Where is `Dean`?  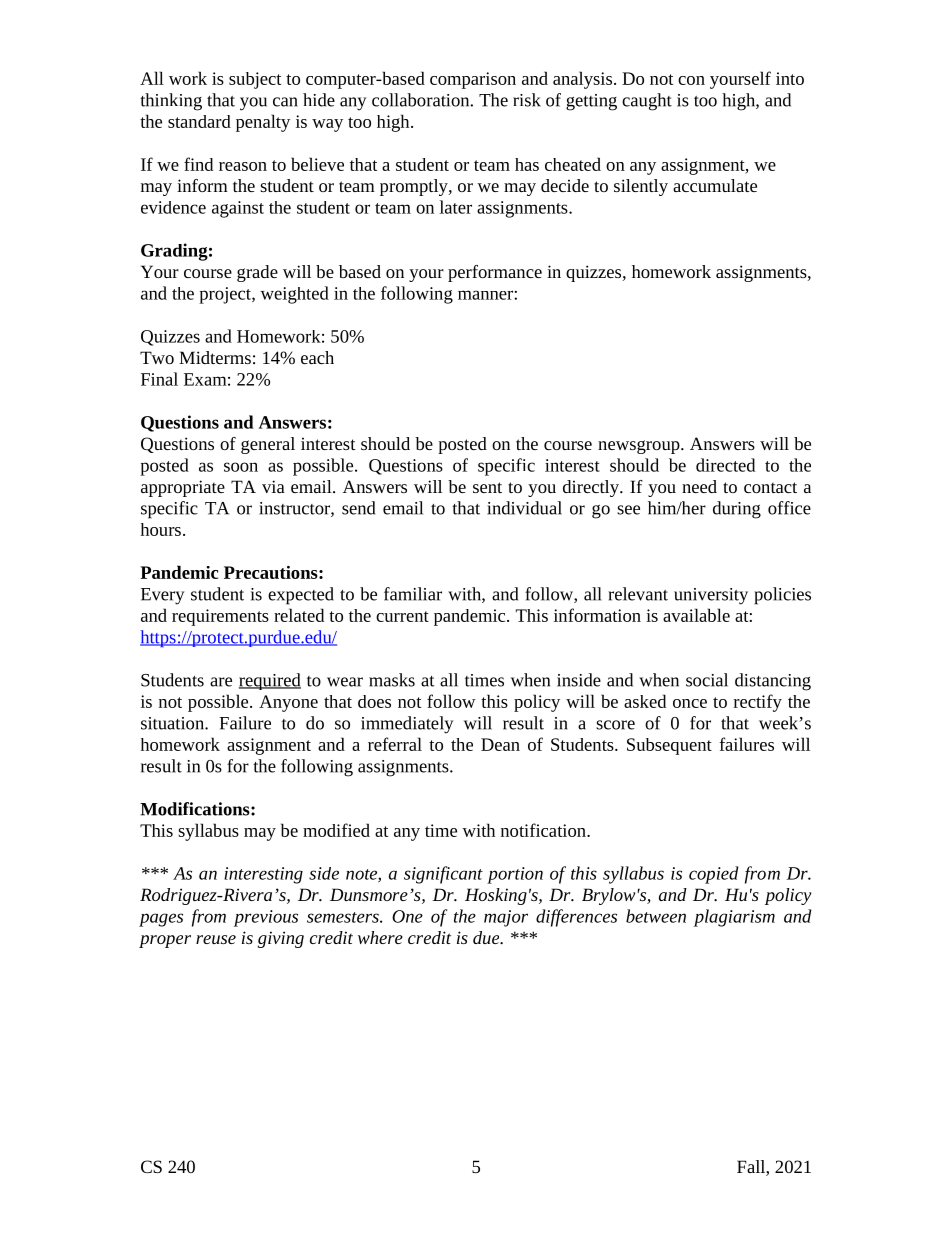 Dean is located at coordinates (500, 744).
